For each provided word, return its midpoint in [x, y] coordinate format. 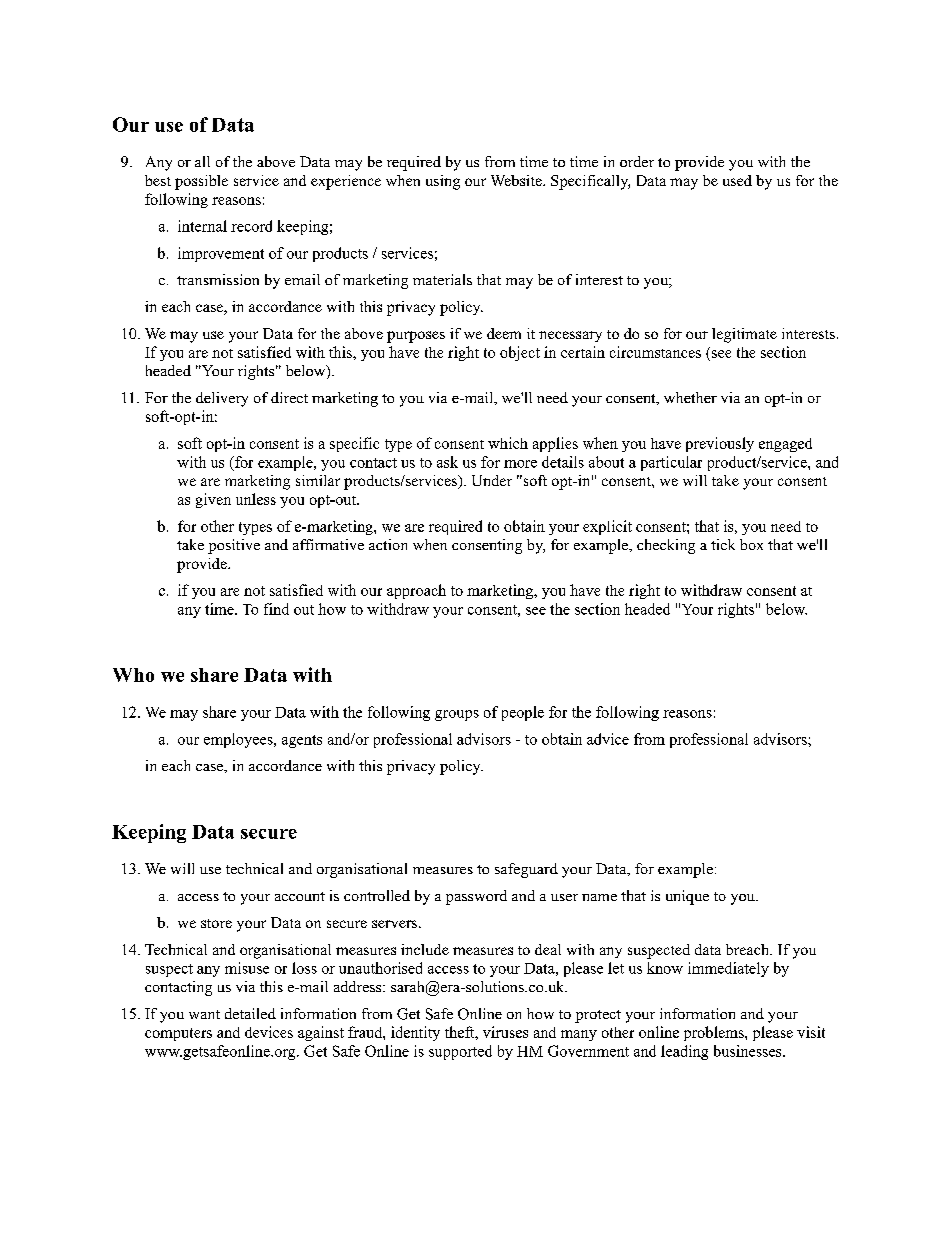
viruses [505, 1032]
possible [201, 182]
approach [416, 591]
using [443, 182]
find [276, 609]
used [737, 180]
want [204, 1014]
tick [723, 544]
